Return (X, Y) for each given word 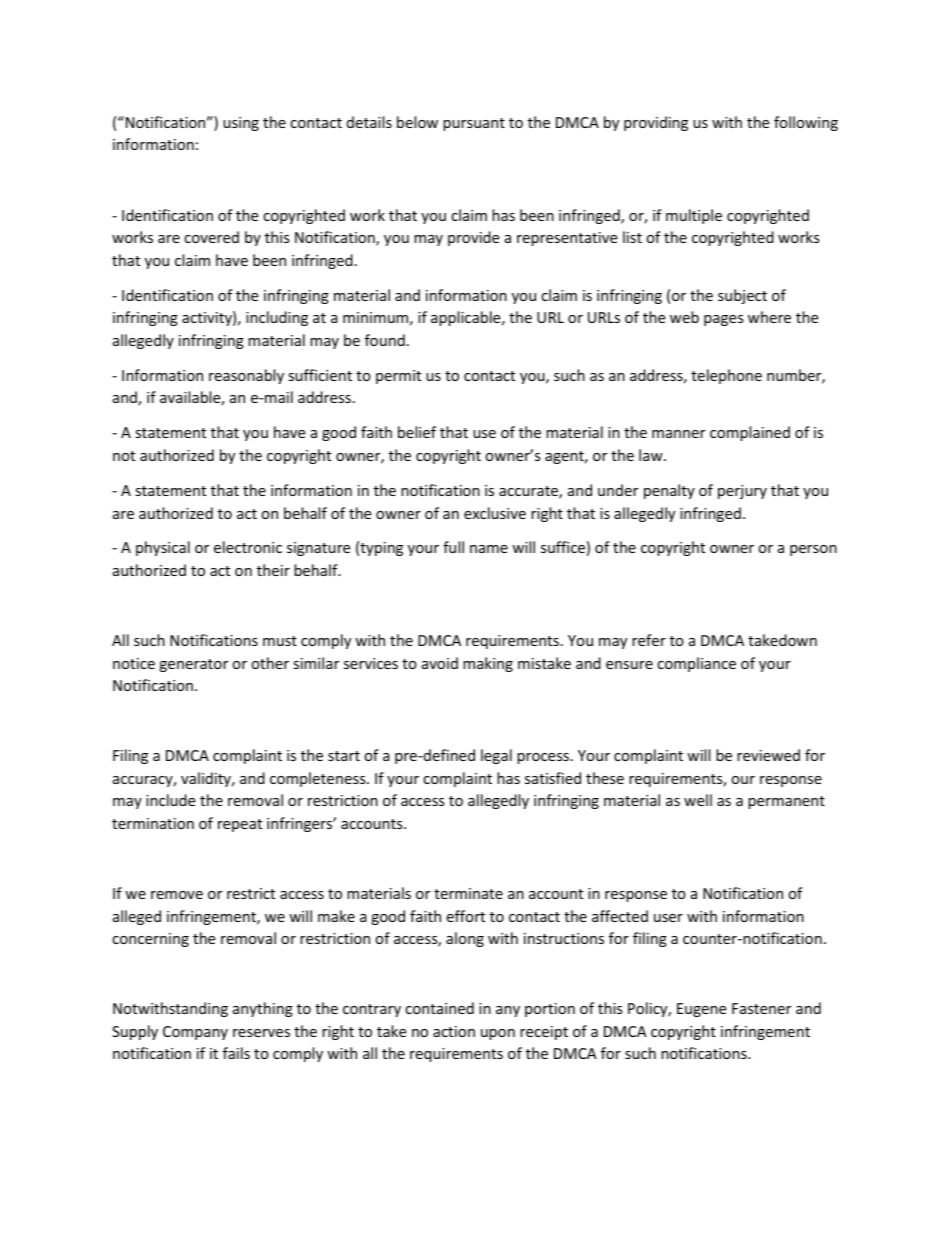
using (241, 124)
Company (195, 1033)
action (454, 1031)
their (273, 570)
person (813, 550)
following (806, 123)
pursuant (474, 124)
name (489, 549)
